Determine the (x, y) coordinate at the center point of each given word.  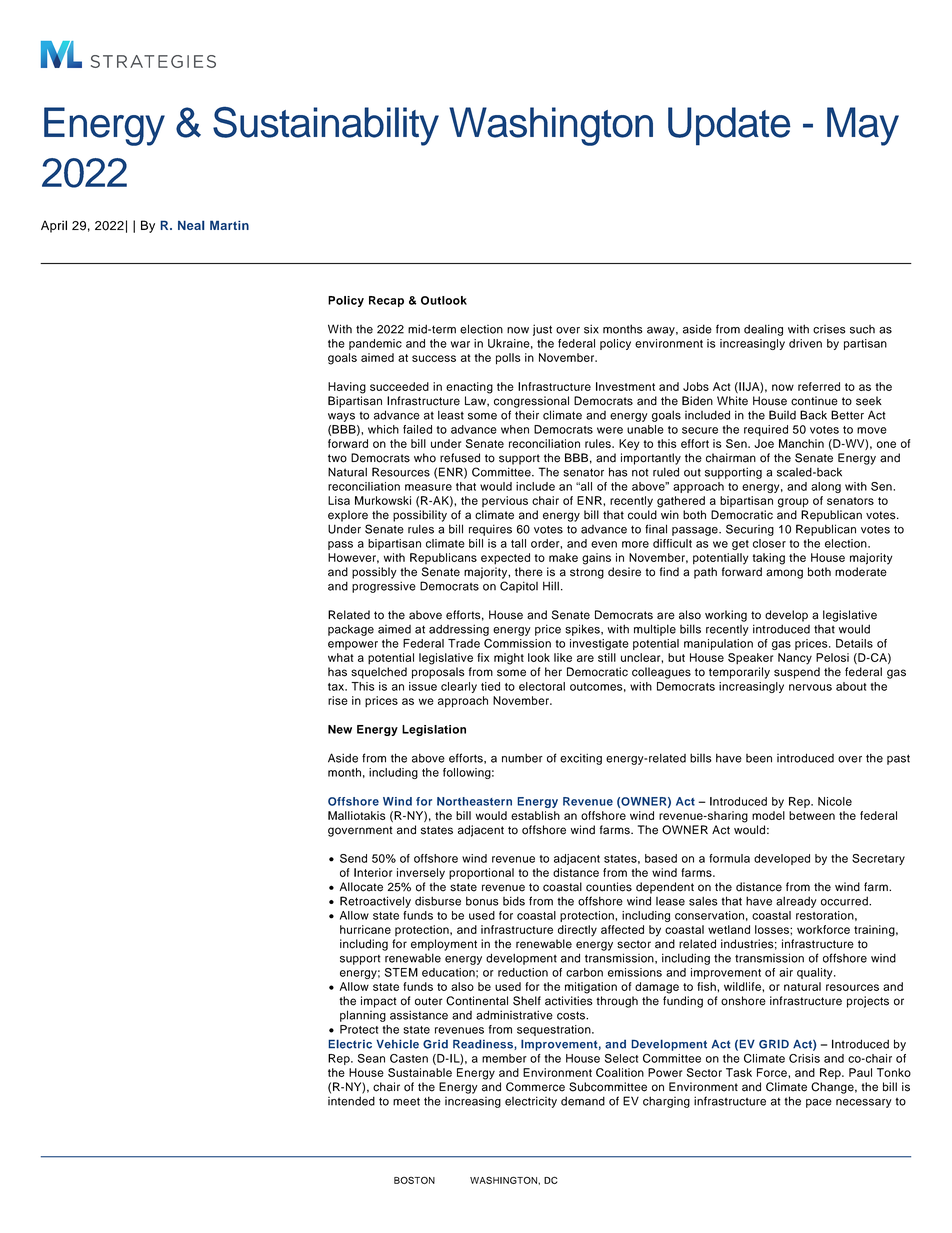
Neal (191, 225)
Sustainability (326, 126)
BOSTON (414, 1180)
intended (351, 1101)
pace (819, 1103)
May (863, 126)
